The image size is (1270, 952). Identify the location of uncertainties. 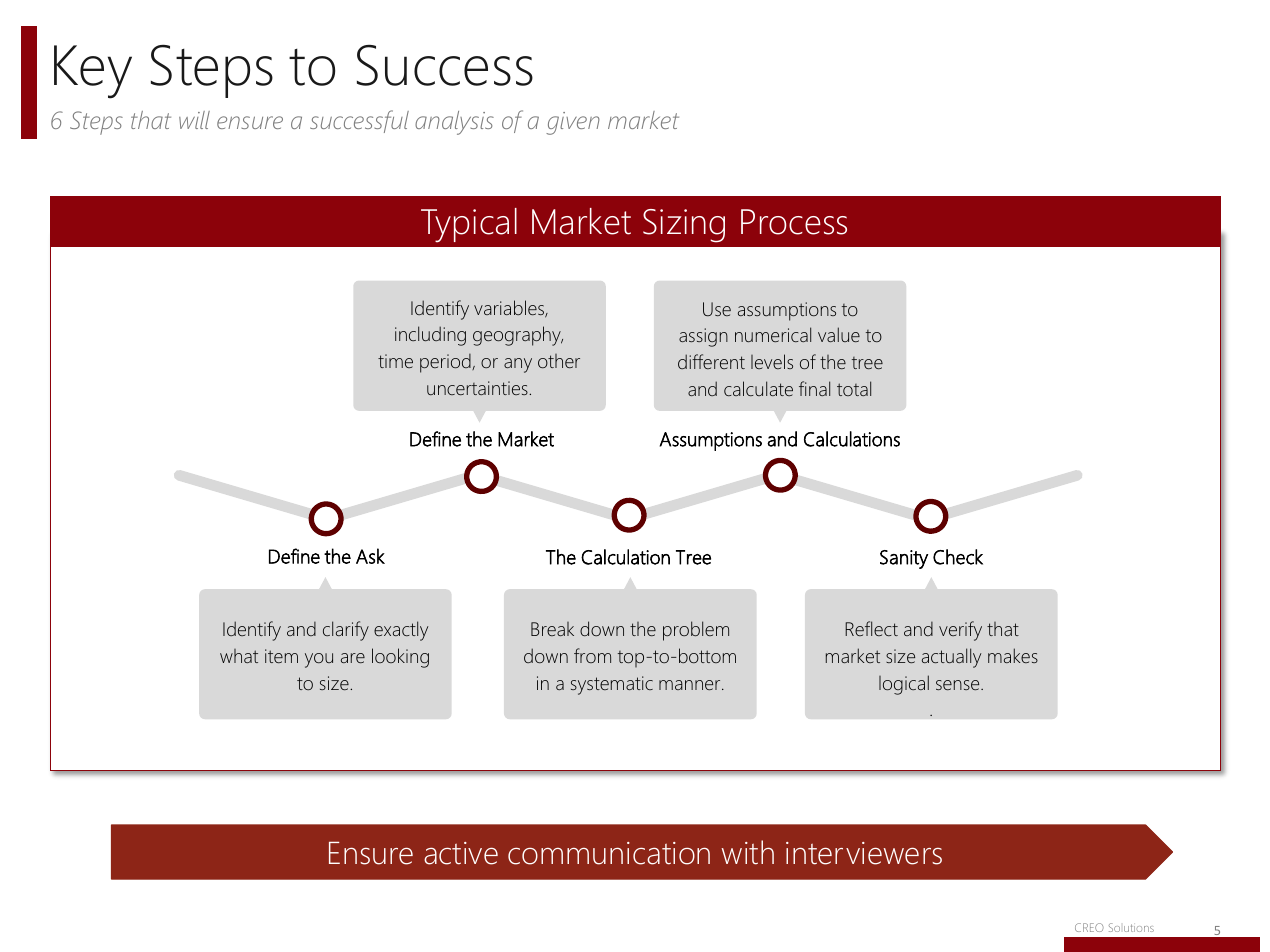
(478, 388).
